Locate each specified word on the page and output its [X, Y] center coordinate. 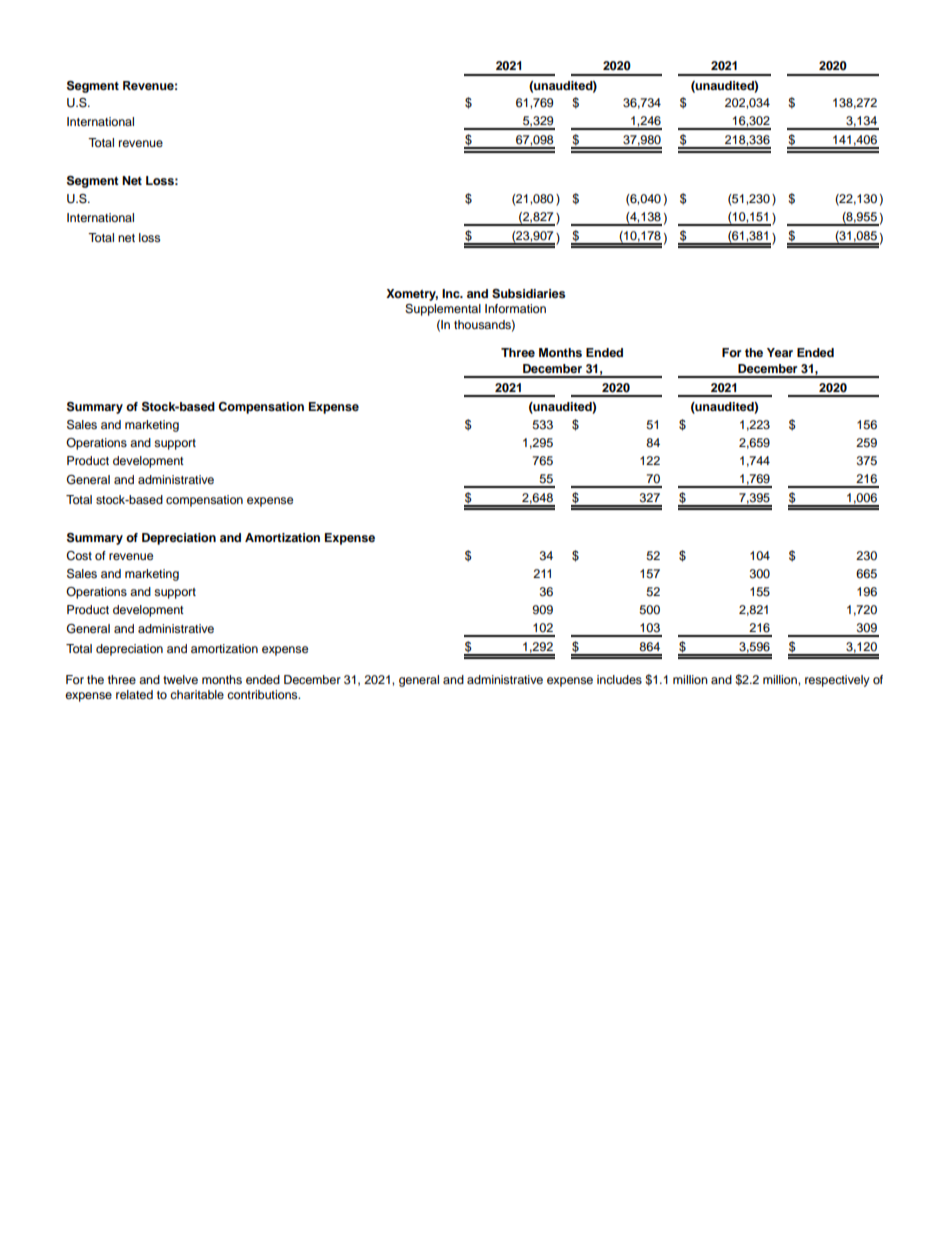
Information [515, 308]
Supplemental [443, 310]
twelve [180, 679]
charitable [197, 694]
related [134, 694]
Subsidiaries [528, 294]
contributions [263, 694]
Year [780, 352]
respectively [837, 681]
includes [619, 679]
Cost [79, 556]
